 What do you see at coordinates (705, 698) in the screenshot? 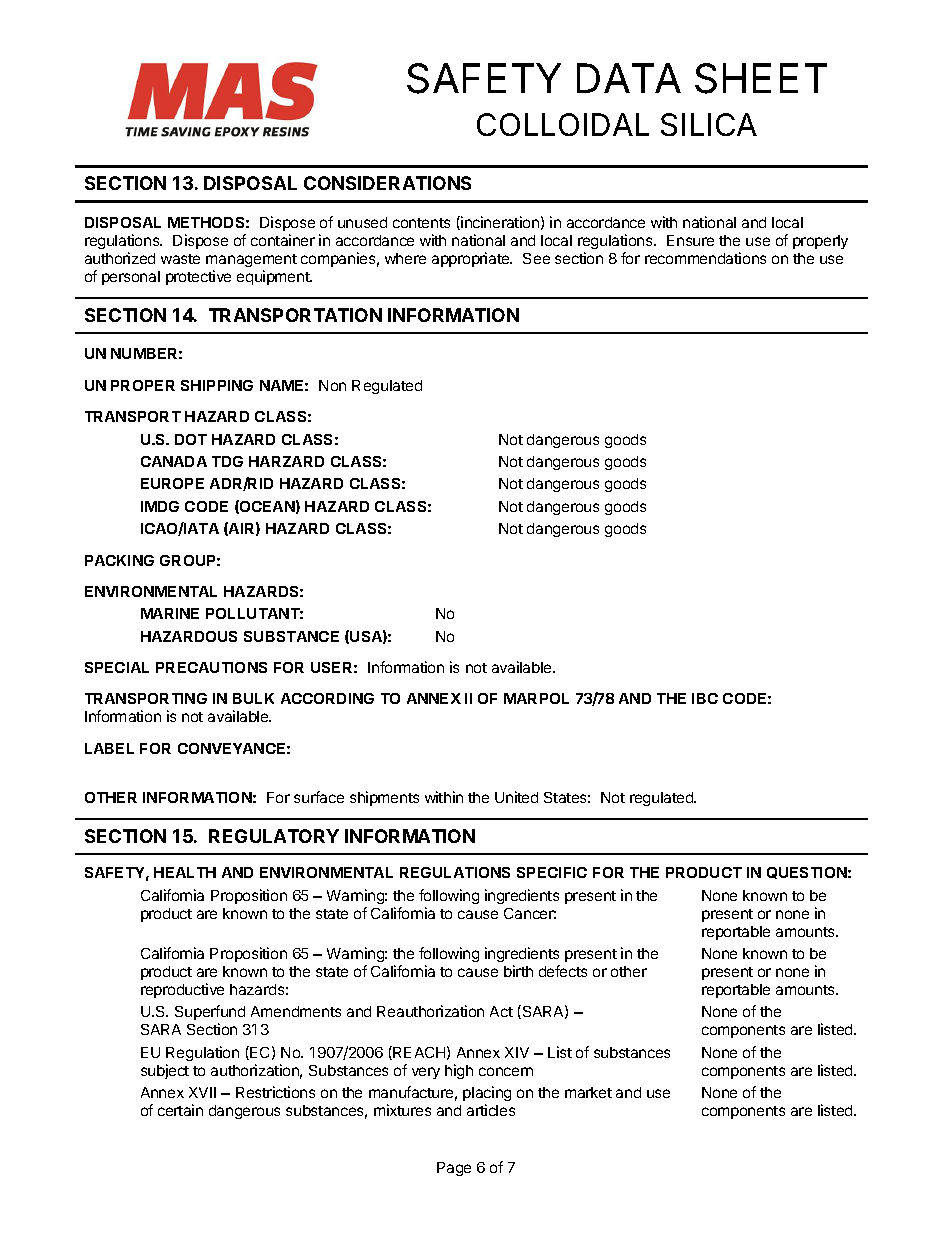
I see `IBC` at bounding box center [705, 698].
